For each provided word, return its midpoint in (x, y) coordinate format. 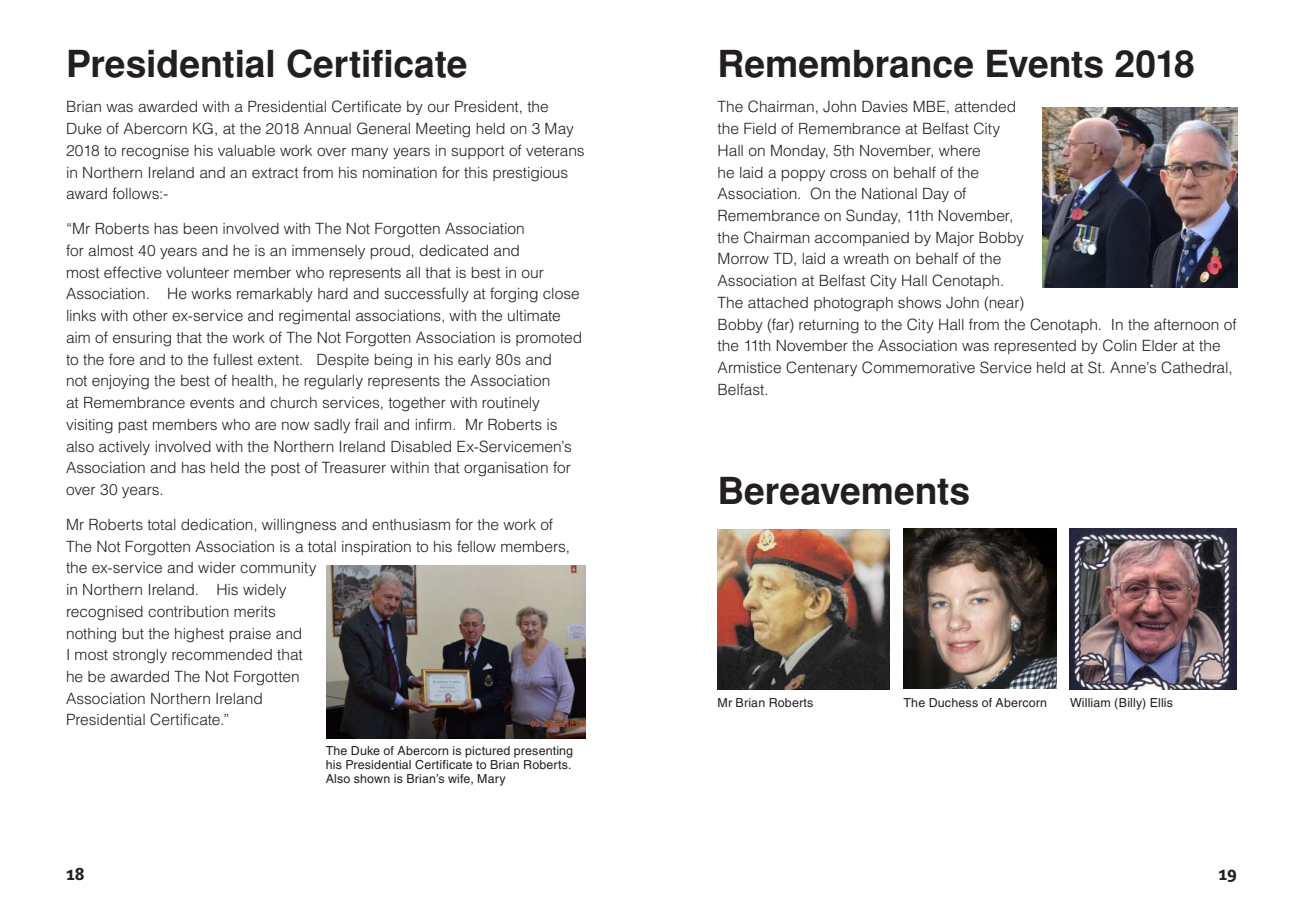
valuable (246, 151)
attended (985, 107)
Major (955, 239)
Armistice (749, 368)
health (252, 381)
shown (372, 778)
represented (1035, 347)
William (1090, 702)
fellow (476, 546)
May (559, 130)
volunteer (197, 272)
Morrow (743, 258)
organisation (506, 469)
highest (199, 635)
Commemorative (918, 367)
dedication (217, 525)
